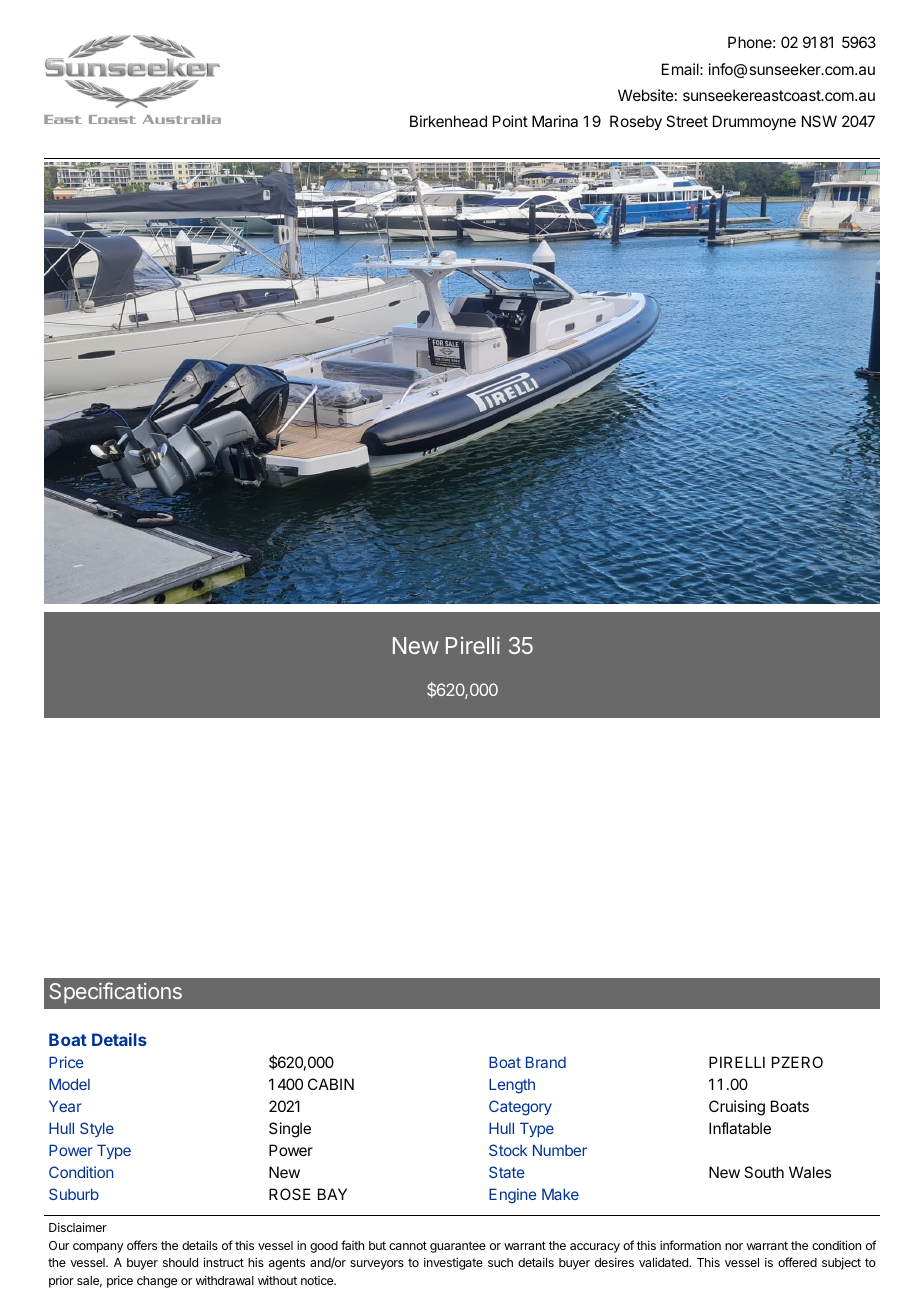  Describe the element at coordinates (555, 121) in the screenshot. I see `Marina` at that location.
